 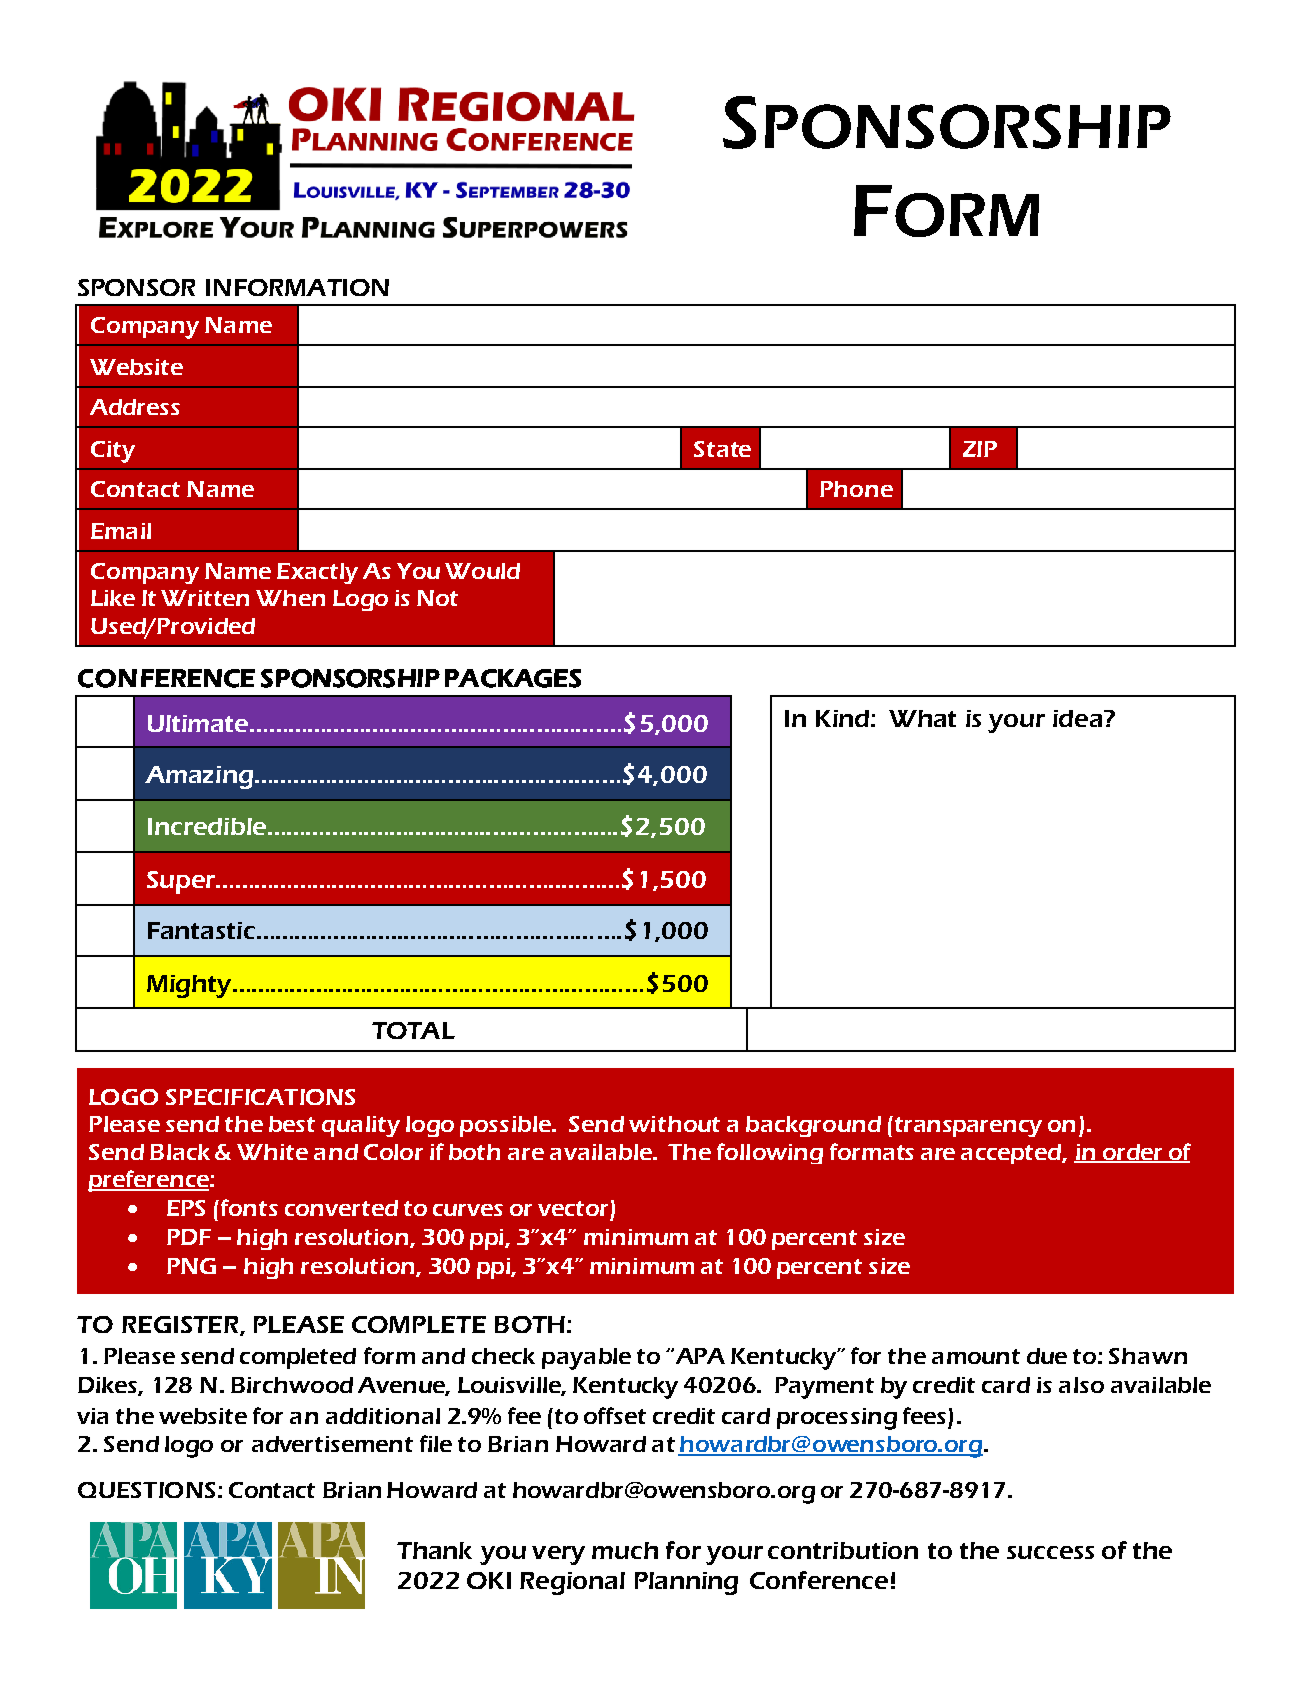 What do you see at coordinates (413, 1030) in the document?
I see `TOTAL` at bounding box center [413, 1030].
